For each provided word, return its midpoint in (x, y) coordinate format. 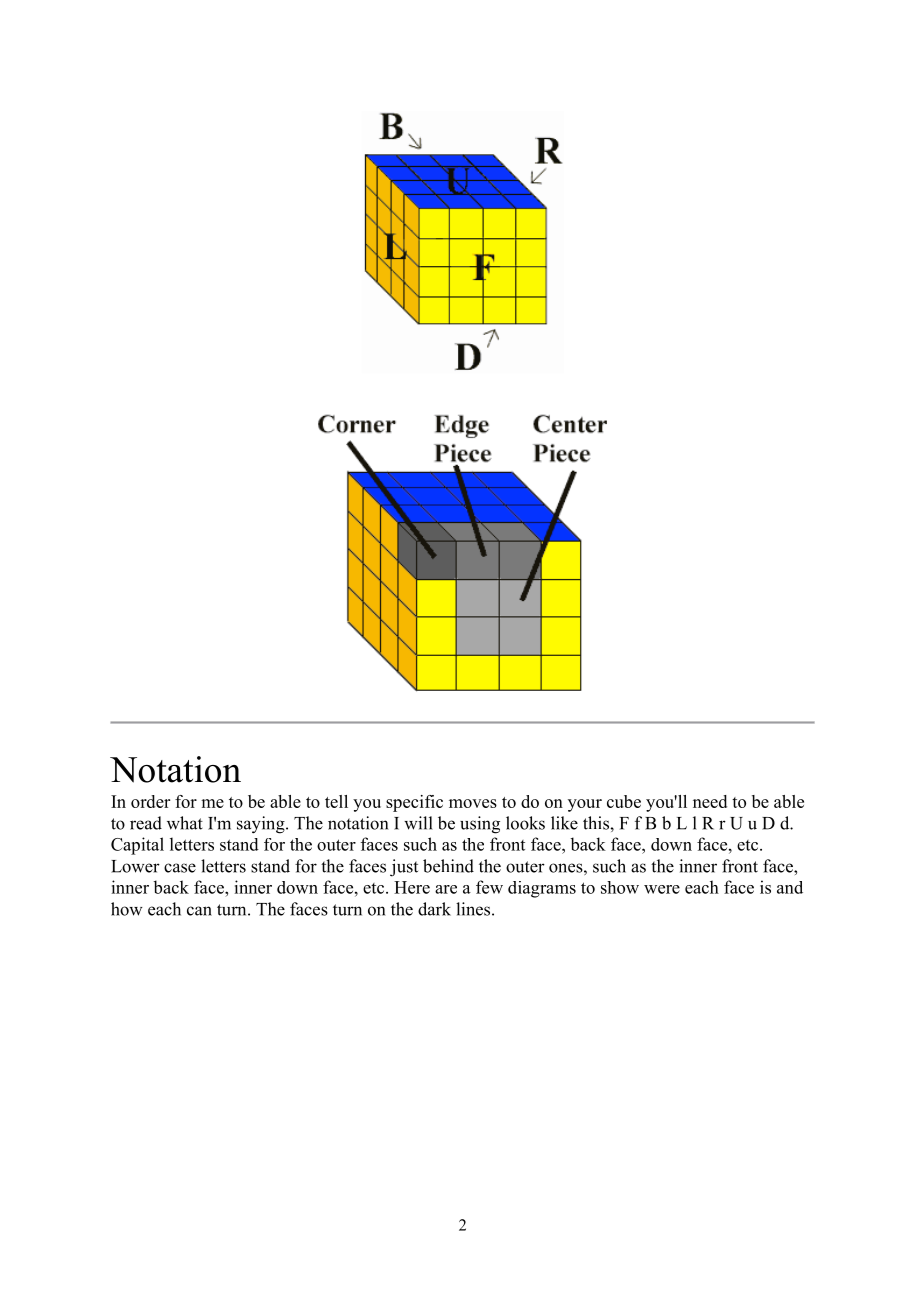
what (185, 823)
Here (412, 887)
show (620, 887)
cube (624, 801)
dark (434, 909)
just (404, 868)
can (199, 911)
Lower (135, 866)
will (418, 823)
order (150, 801)
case (180, 868)
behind (448, 866)
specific (414, 803)
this (597, 823)
